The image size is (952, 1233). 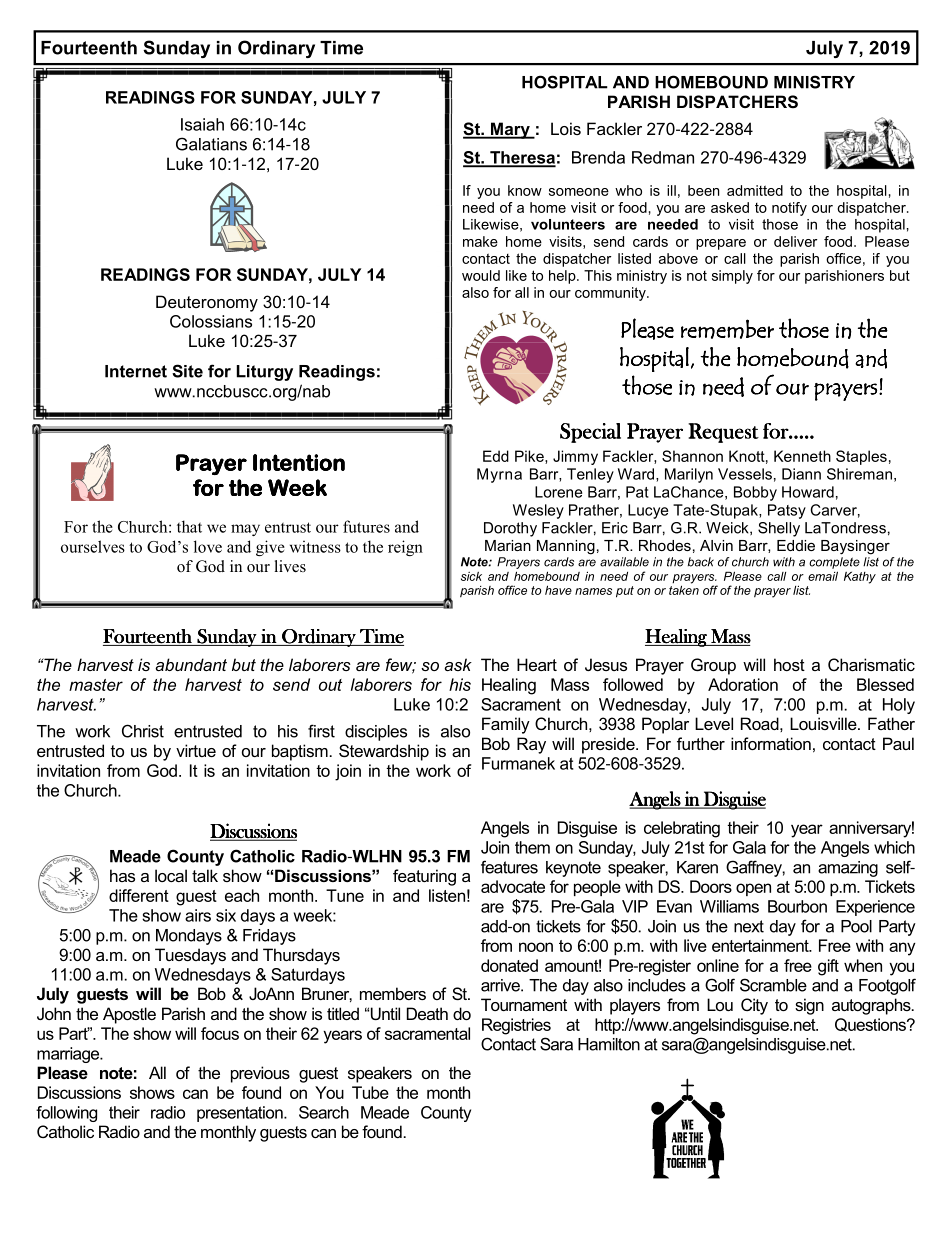 I want to click on that, so click(x=189, y=526).
